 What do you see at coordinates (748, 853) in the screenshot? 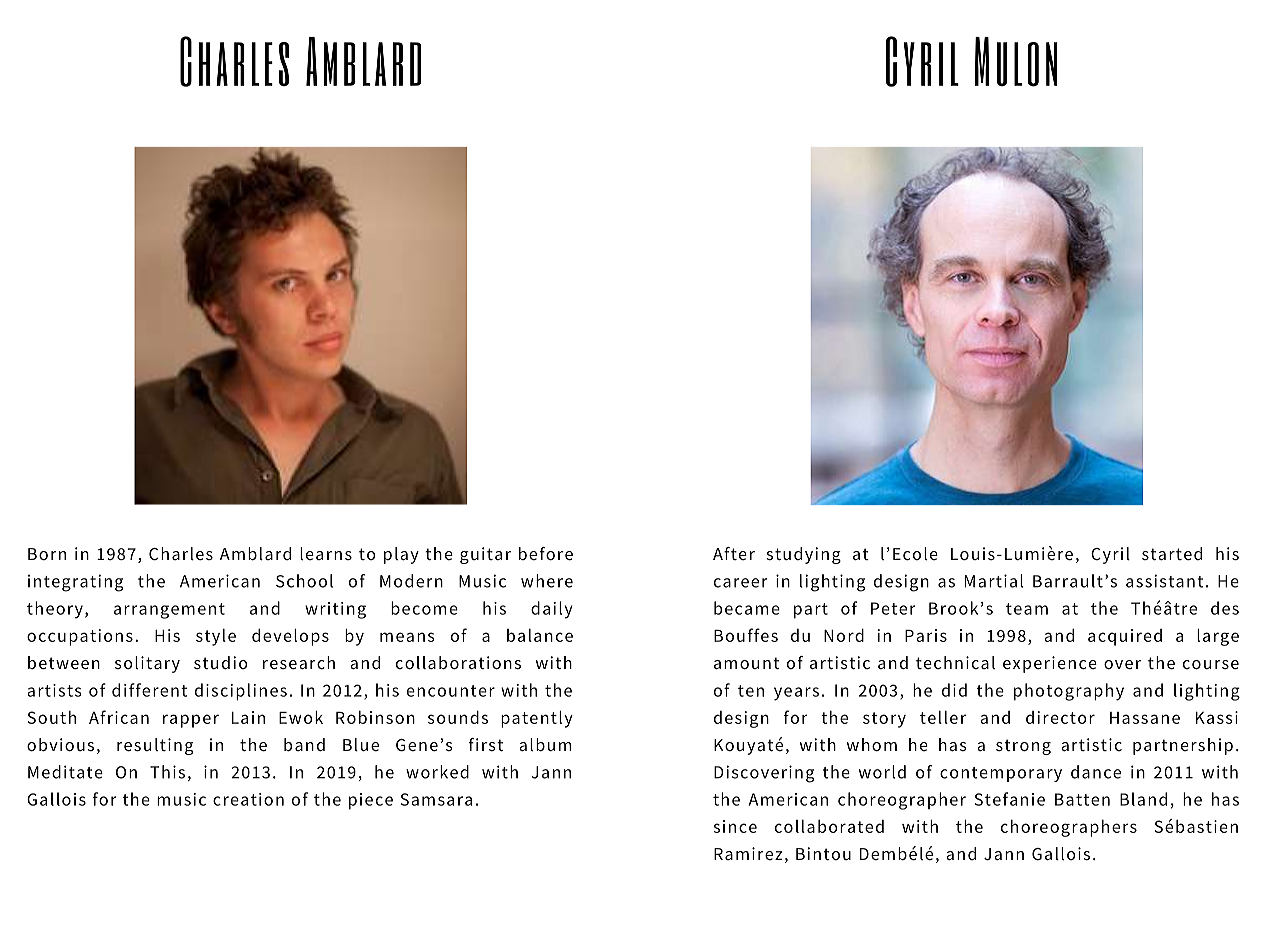
I see `Ramirez` at bounding box center [748, 853].
